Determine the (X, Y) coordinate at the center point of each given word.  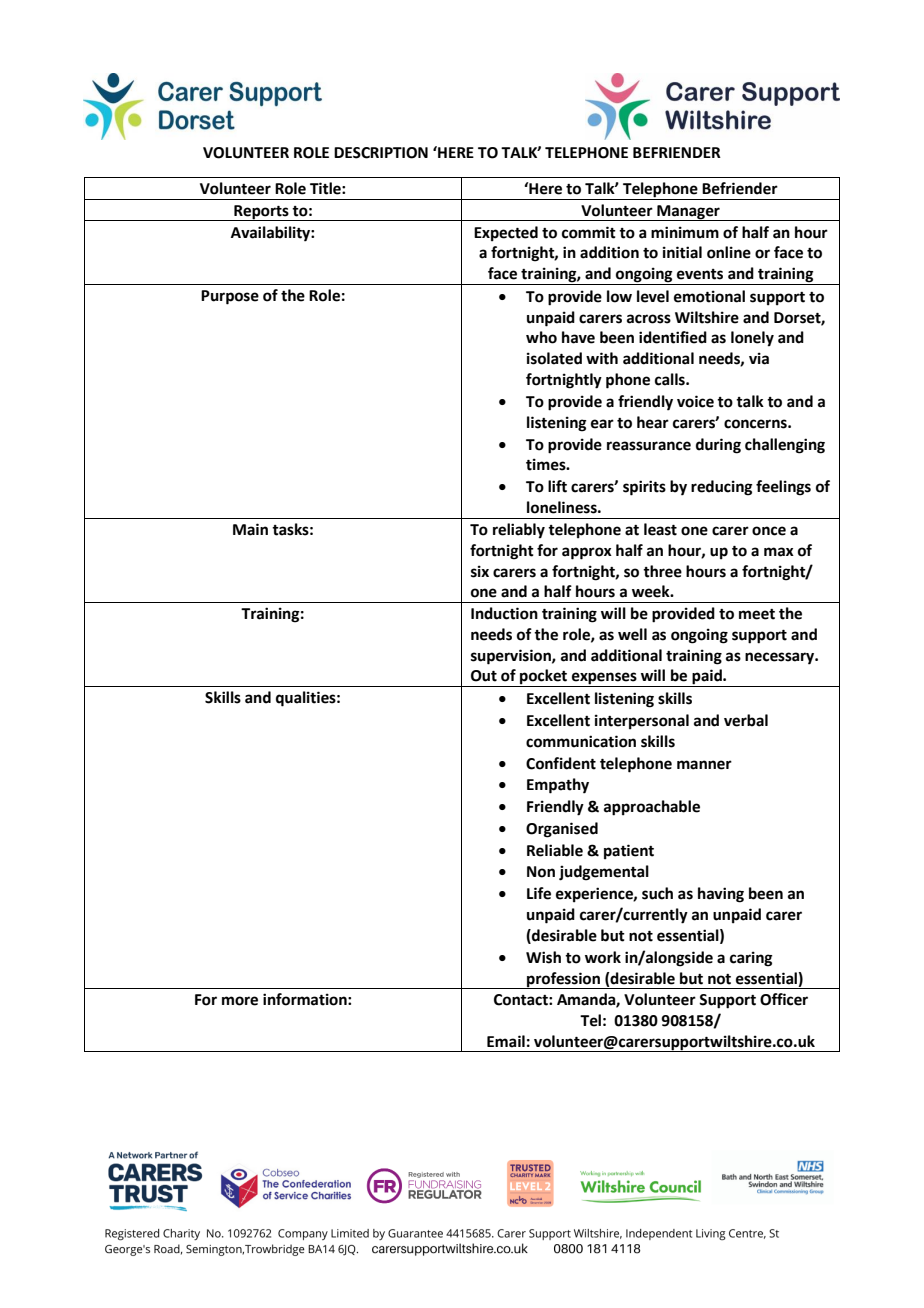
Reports (261, 213)
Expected (506, 234)
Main (250, 529)
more (240, 1001)
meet (757, 614)
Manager (688, 213)
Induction (504, 613)
